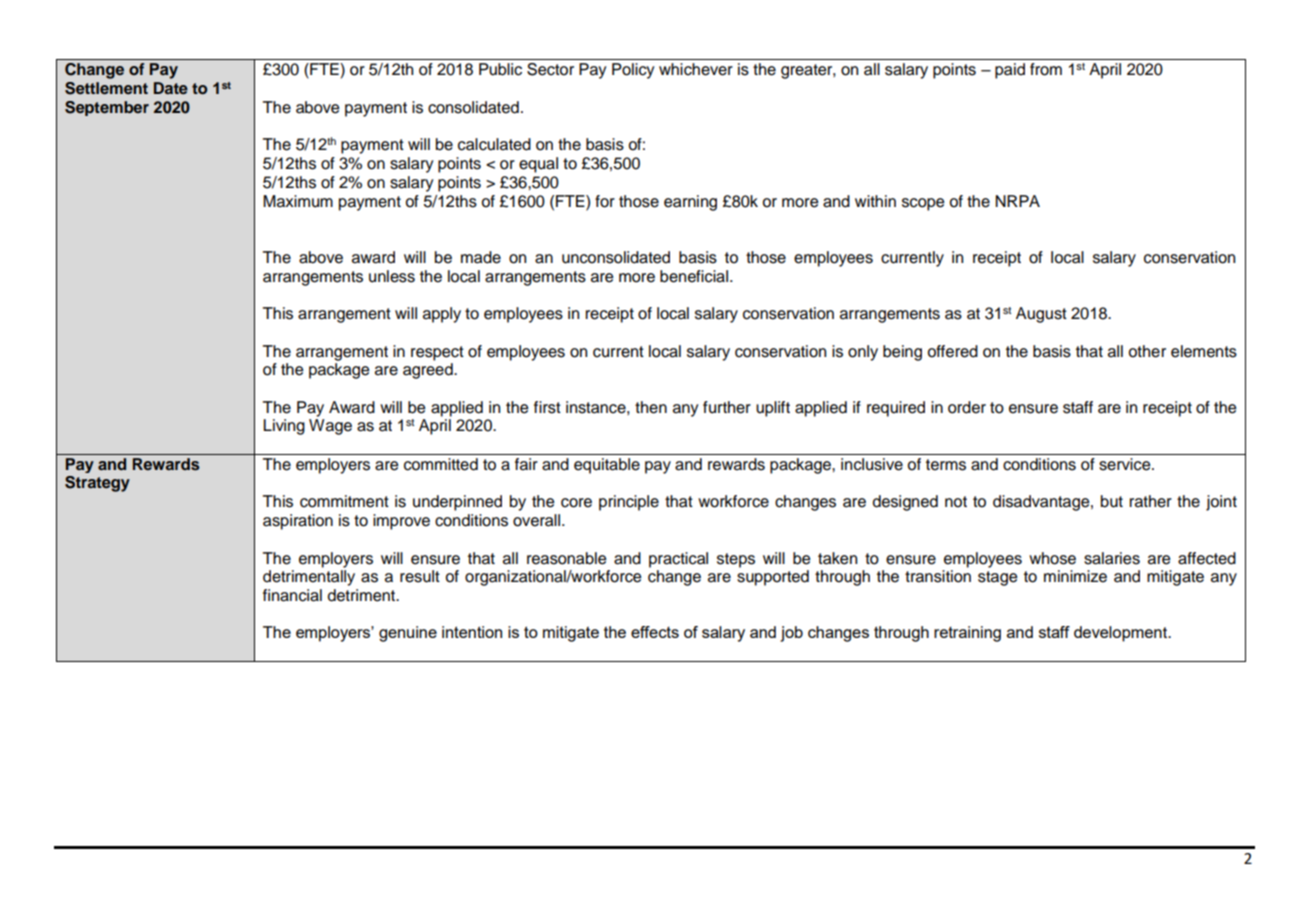  I want to click on financial, so click(292, 595).
